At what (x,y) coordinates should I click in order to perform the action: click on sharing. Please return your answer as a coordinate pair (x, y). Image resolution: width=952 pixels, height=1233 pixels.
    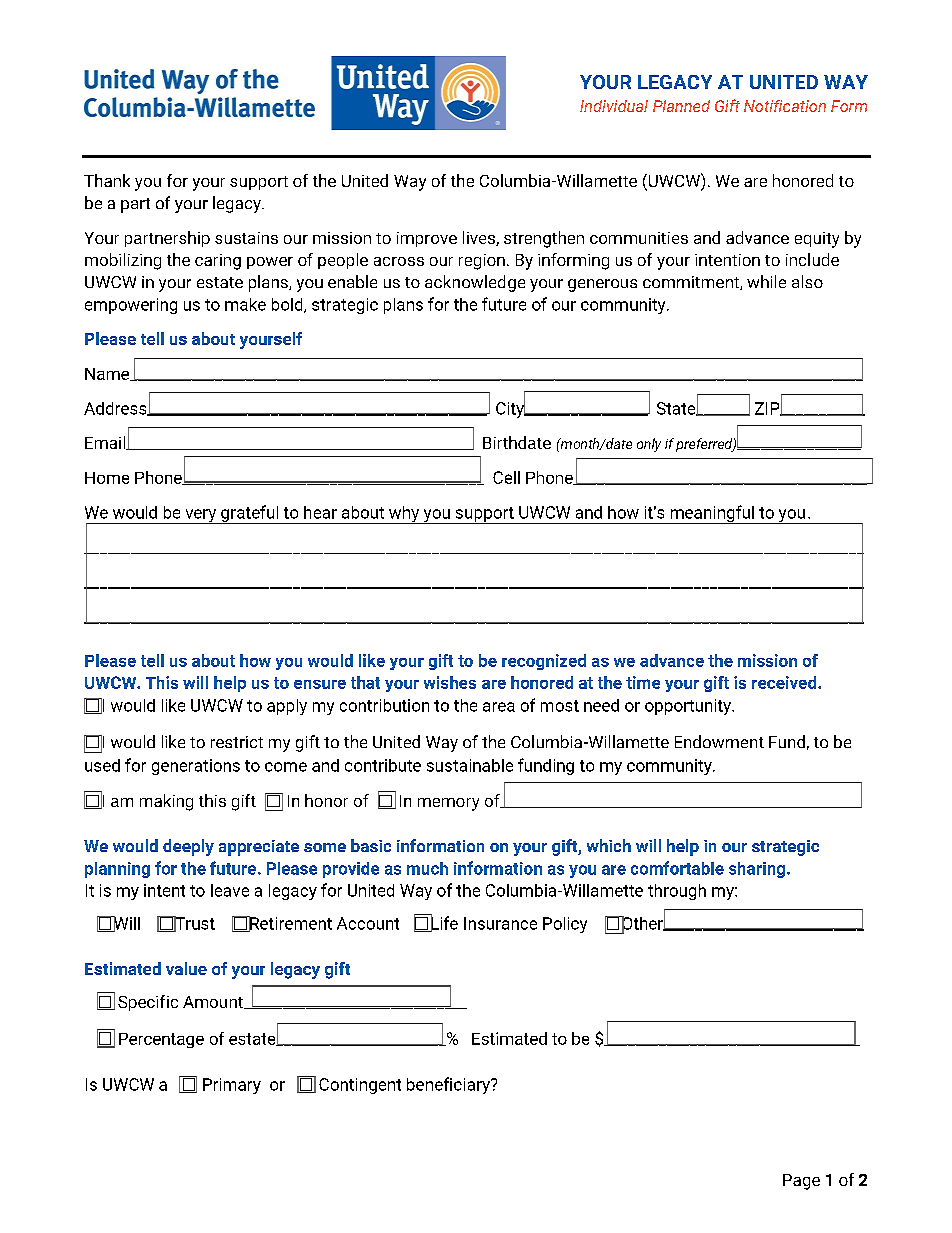
    Looking at the image, I should click on (758, 870).
